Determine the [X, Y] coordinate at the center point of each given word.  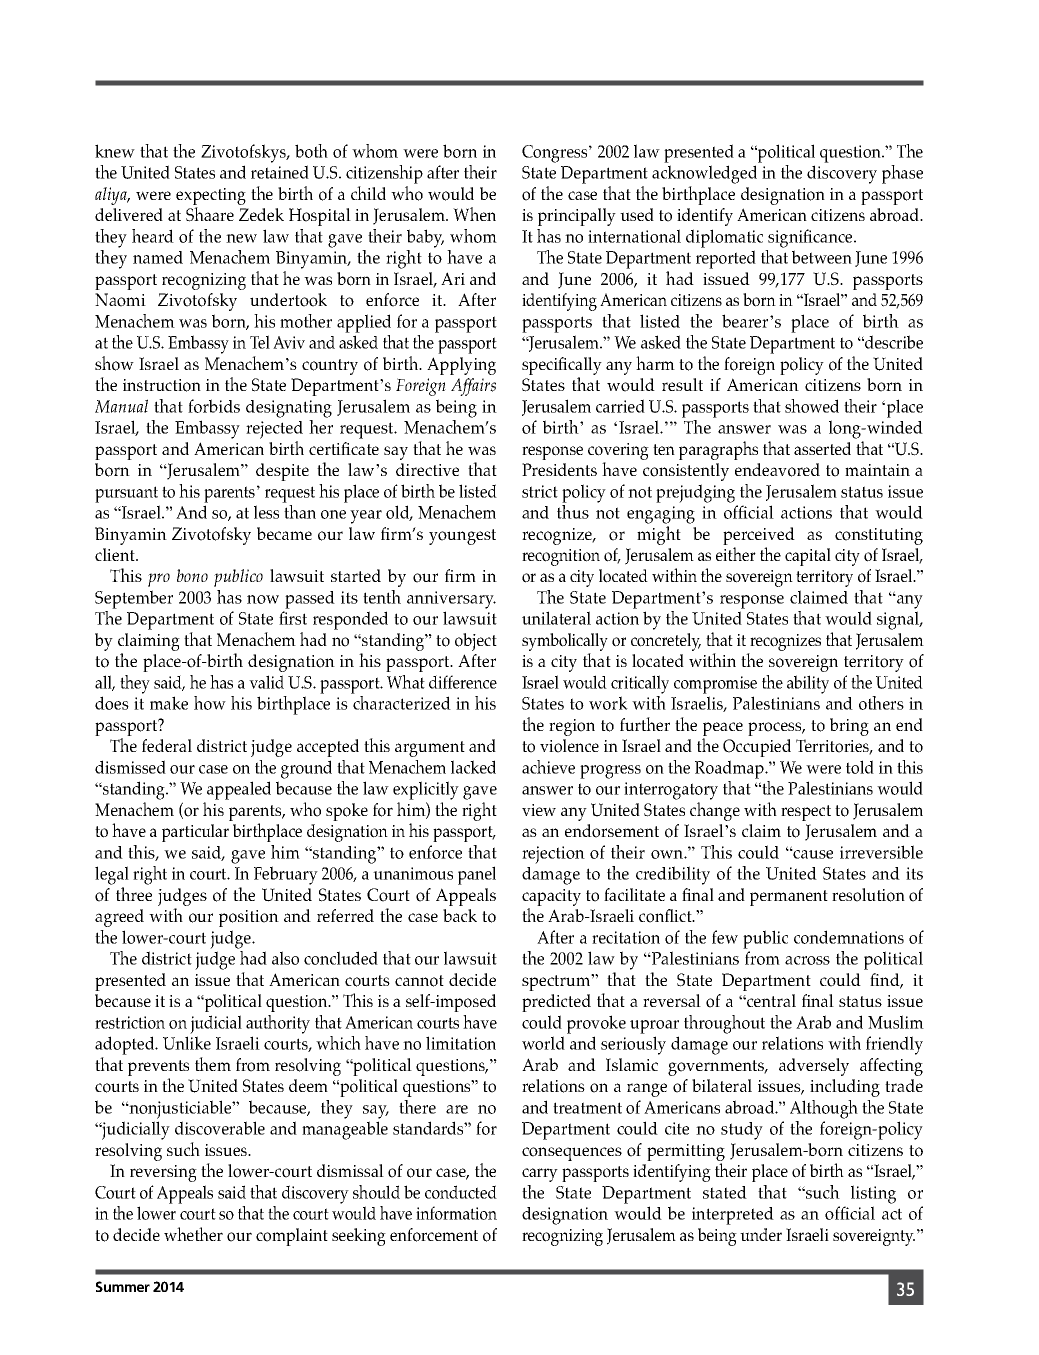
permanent [789, 898]
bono [192, 575]
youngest [462, 537]
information [456, 1213]
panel [477, 875]
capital [808, 557]
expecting [211, 196]
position [249, 918]
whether [193, 1234]
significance [811, 238]
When [474, 214]
